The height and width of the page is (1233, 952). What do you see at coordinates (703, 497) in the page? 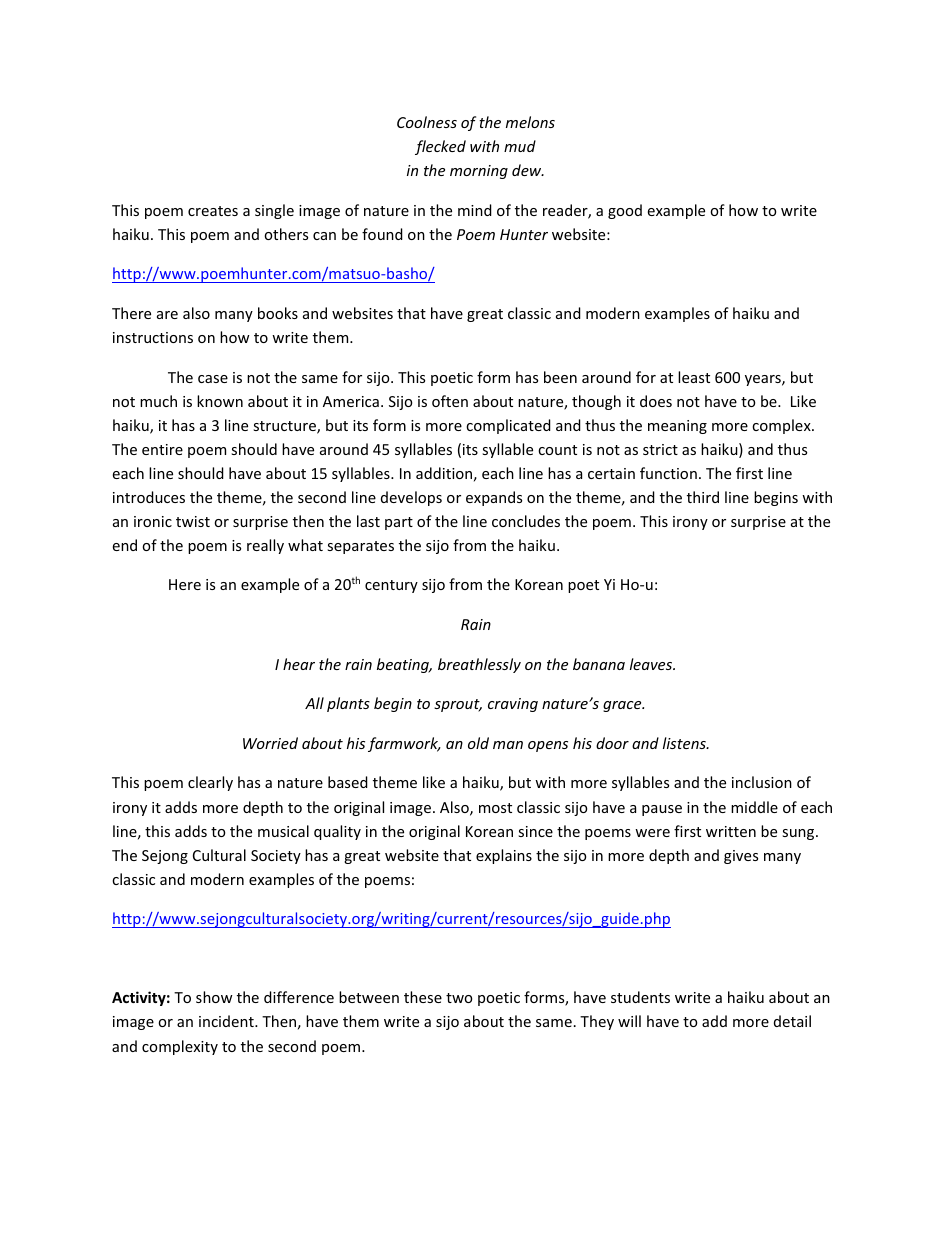
I see `third` at bounding box center [703, 497].
